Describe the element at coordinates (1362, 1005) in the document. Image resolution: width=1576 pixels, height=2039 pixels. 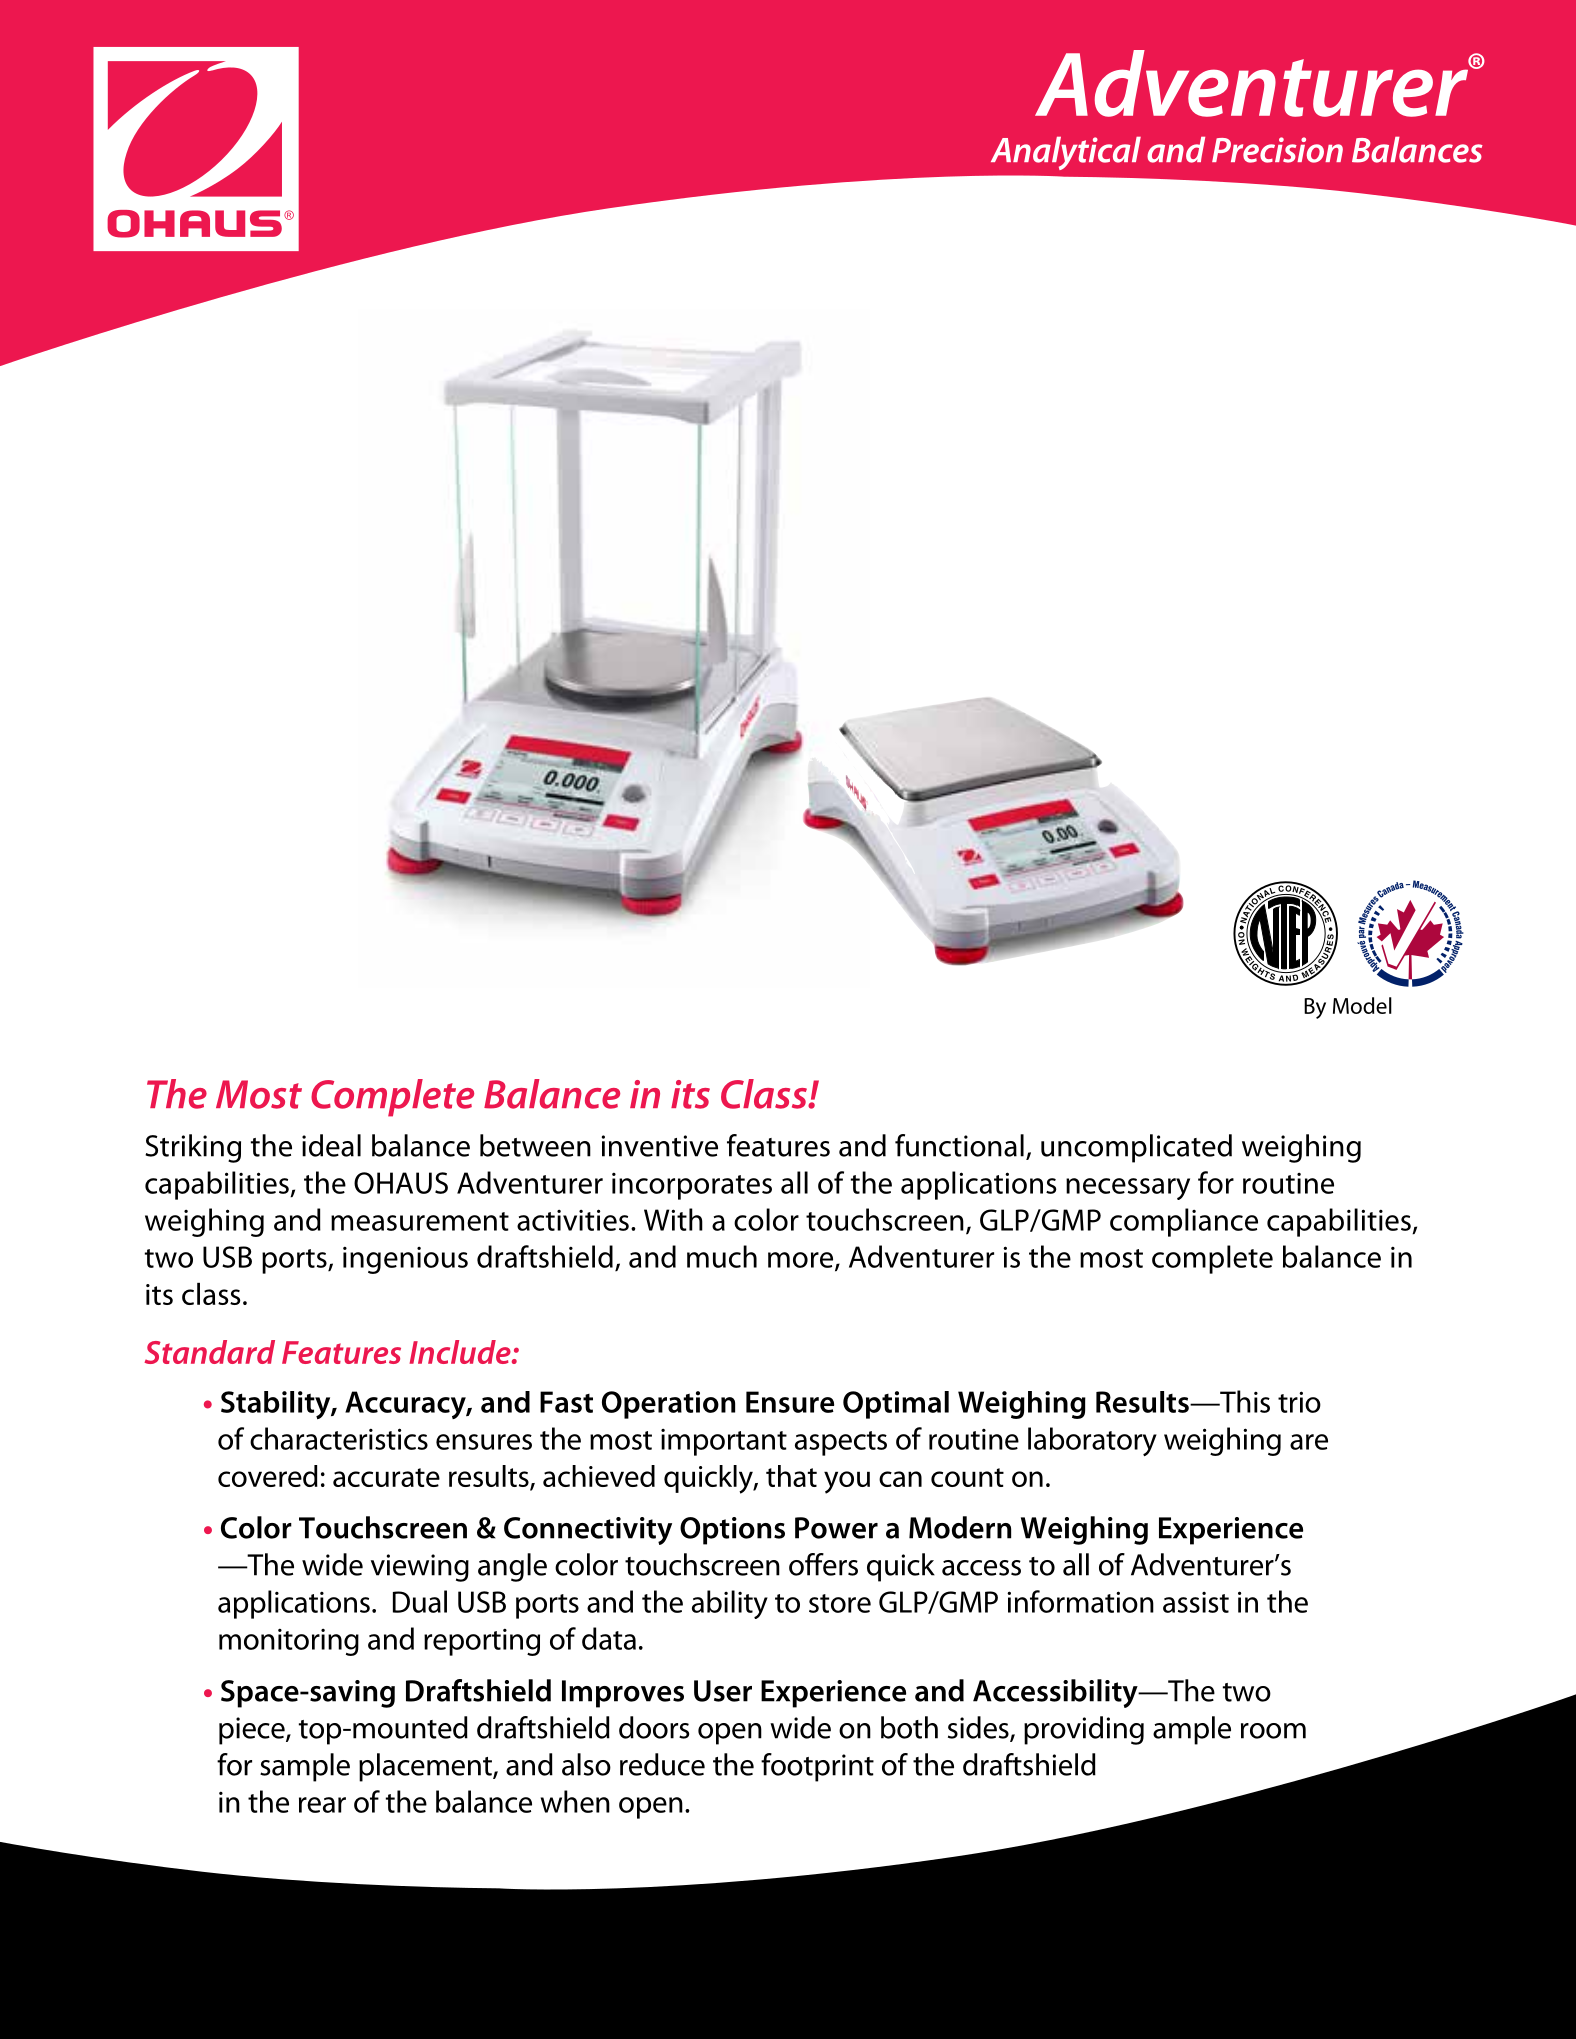
I see `Model` at that location.
